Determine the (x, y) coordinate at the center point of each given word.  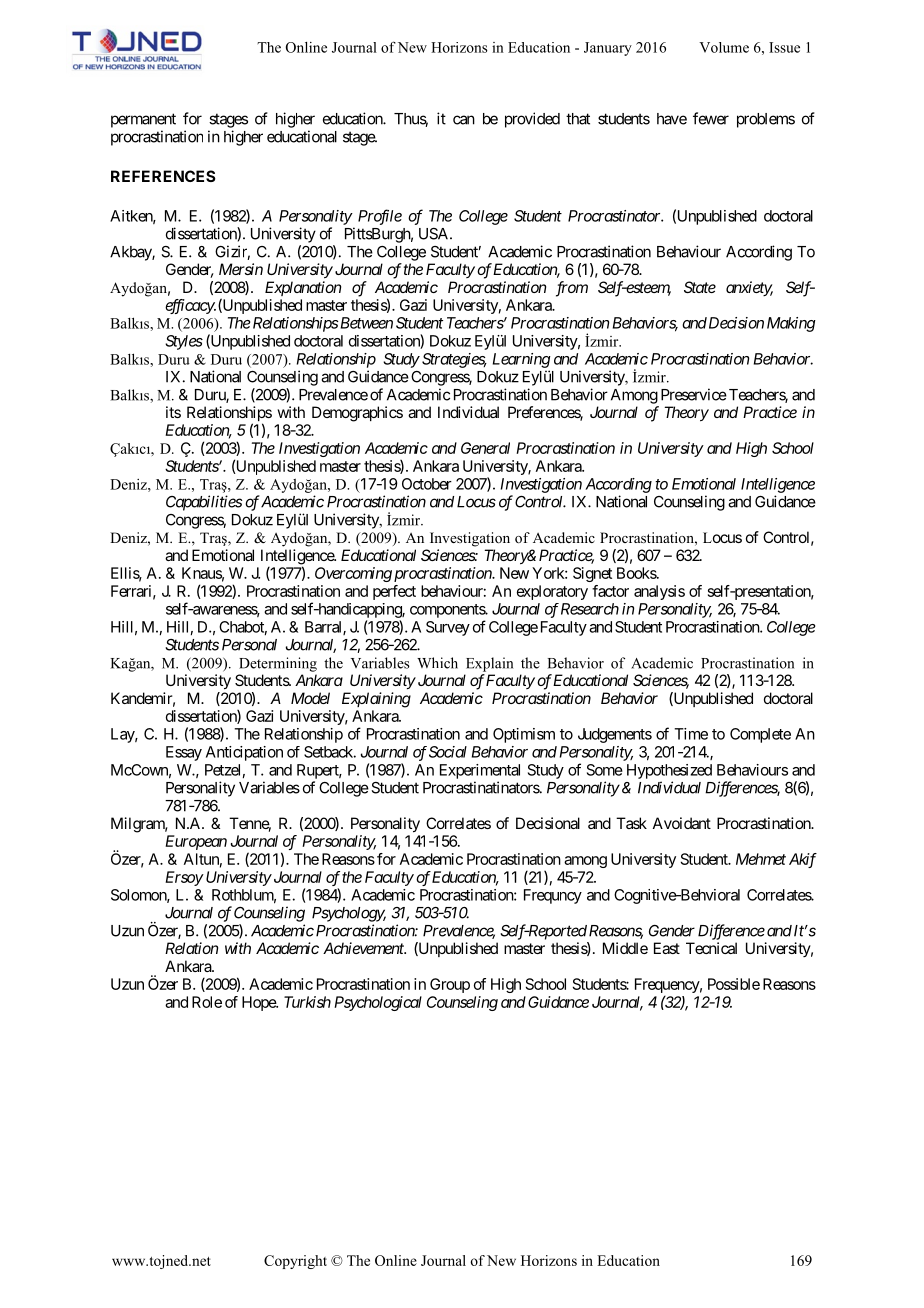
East (667, 948)
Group (450, 985)
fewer (711, 118)
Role (207, 1002)
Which (437, 663)
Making (791, 324)
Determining (278, 664)
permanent (143, 120)
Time (691, 734)
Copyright (295, 1262)
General (485, 448)
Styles (184, 342)
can (464, 120)
